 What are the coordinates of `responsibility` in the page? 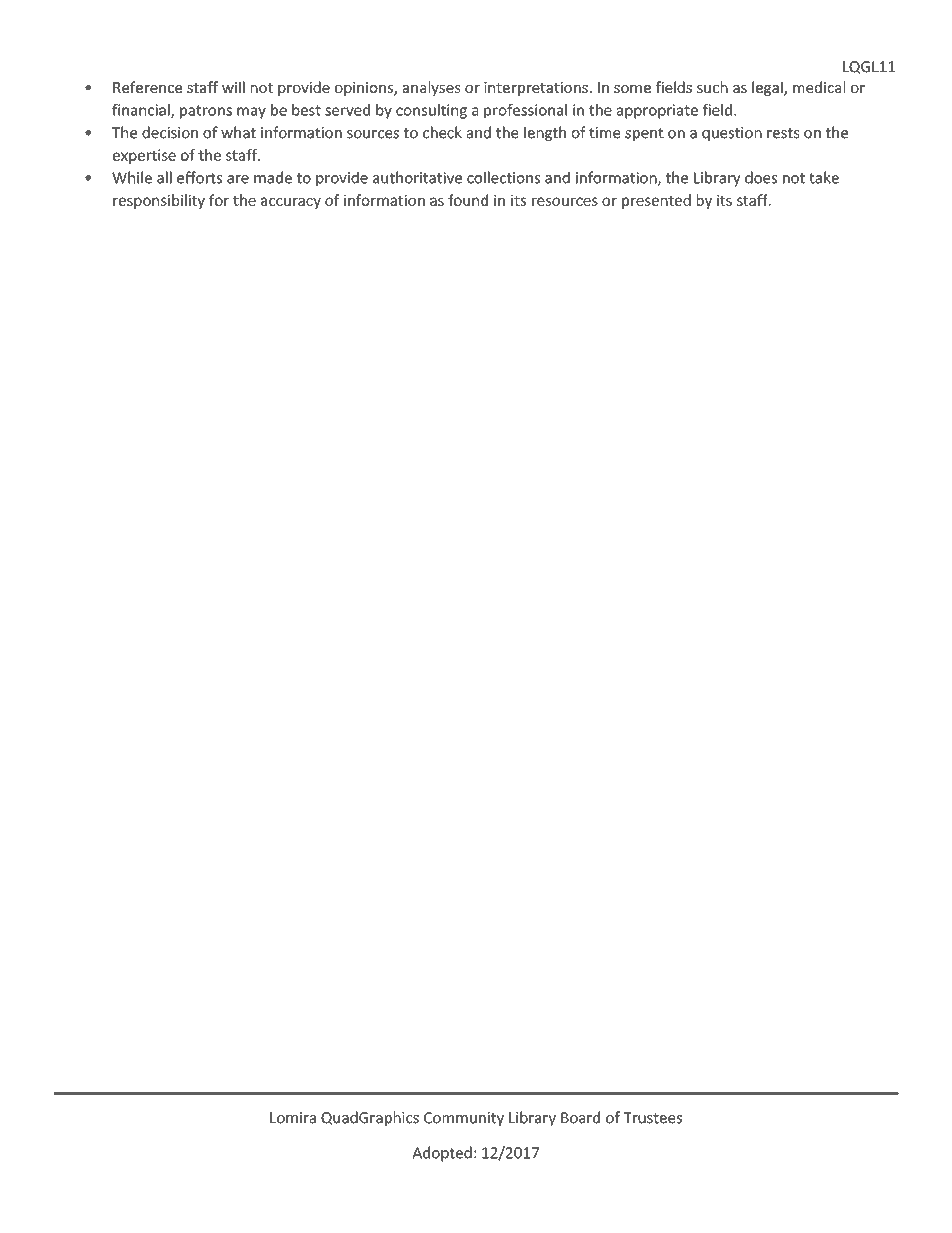 It's located at (159, 201).
